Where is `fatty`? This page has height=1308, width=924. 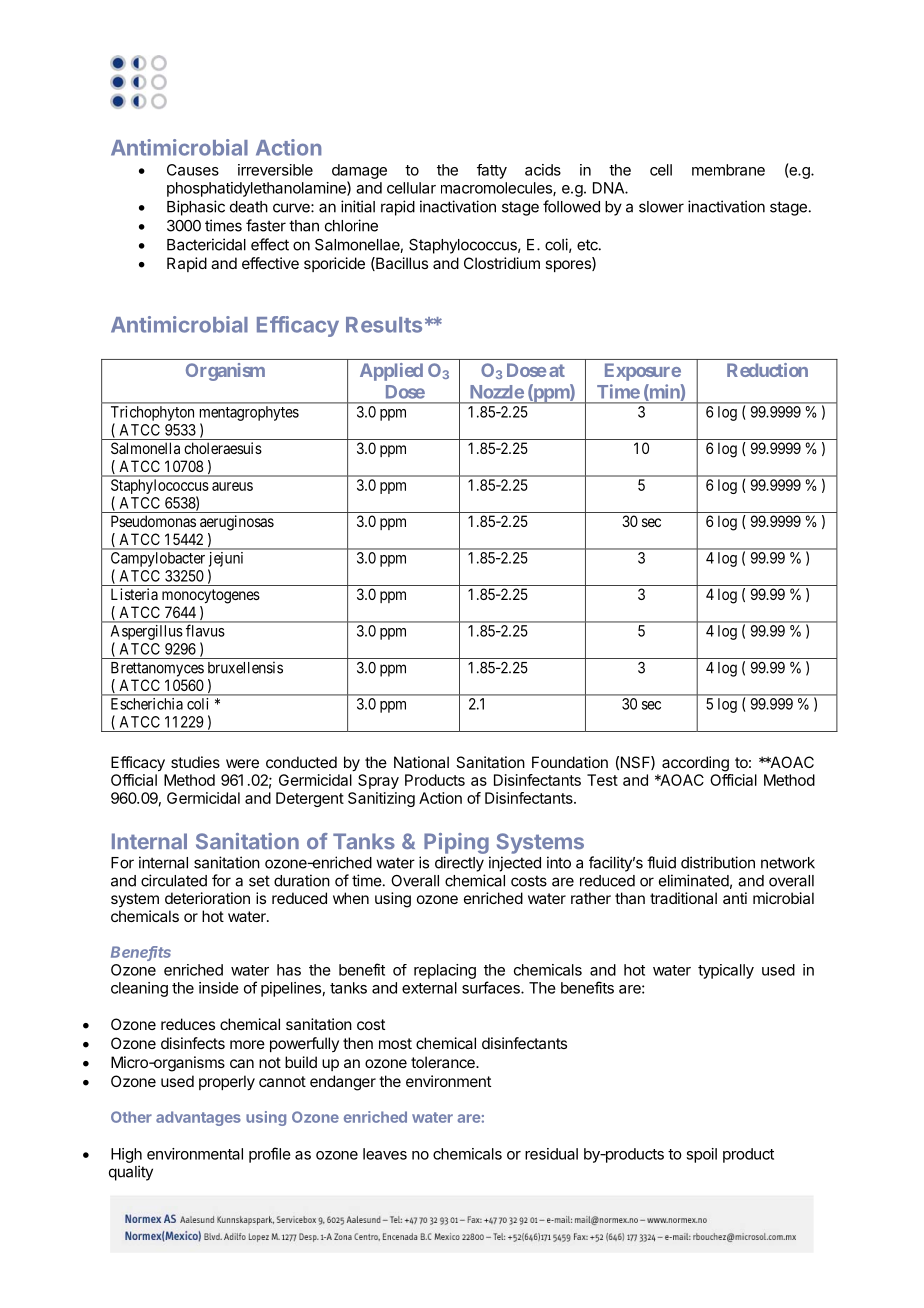 fatty is located at coordinates (492, 171).
